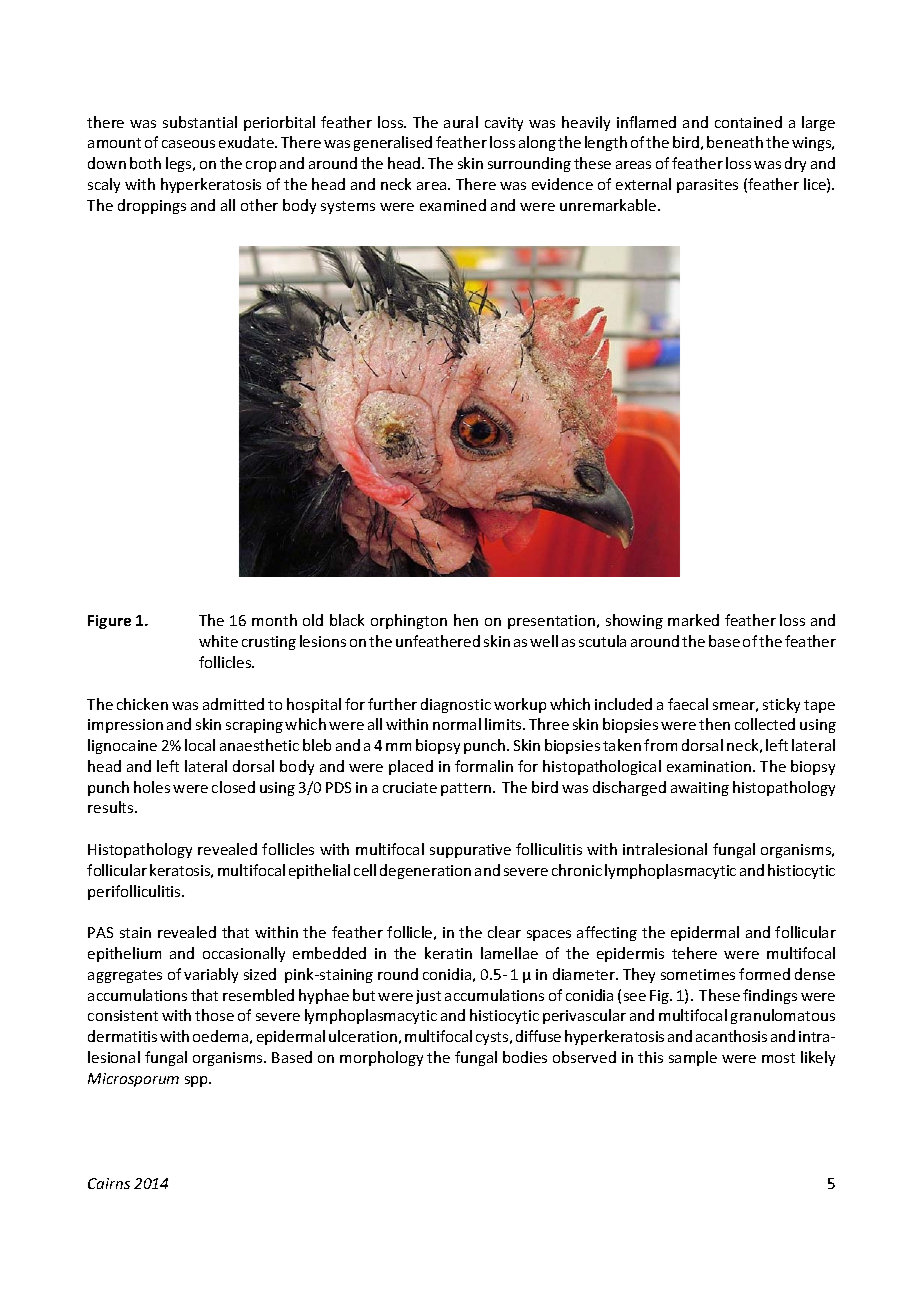  What do you see at coordinates (145, 163) in the image?
I see `both` at bounding box center [145, 163].
